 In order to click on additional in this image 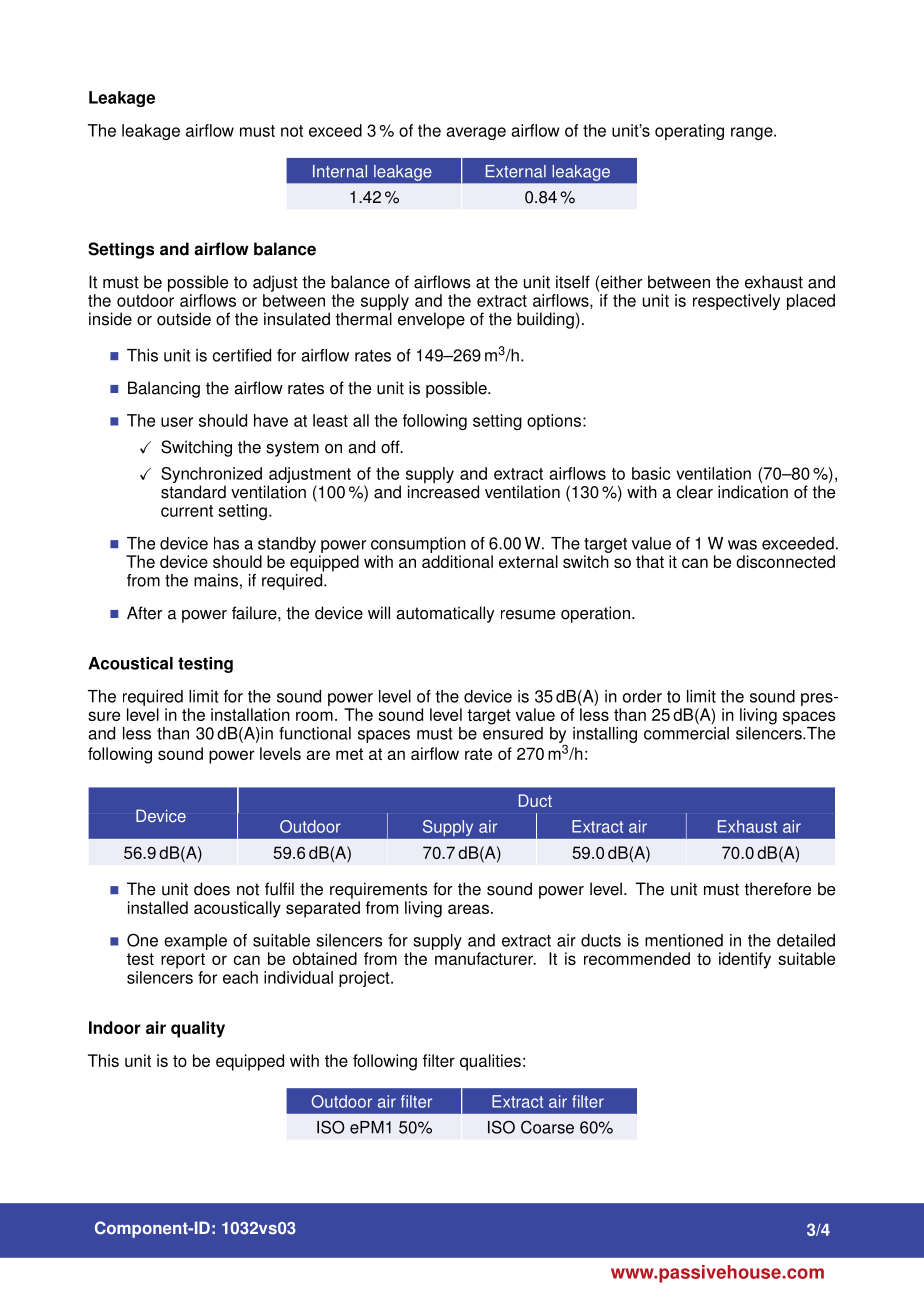, I will do `click(457, 561)`.
